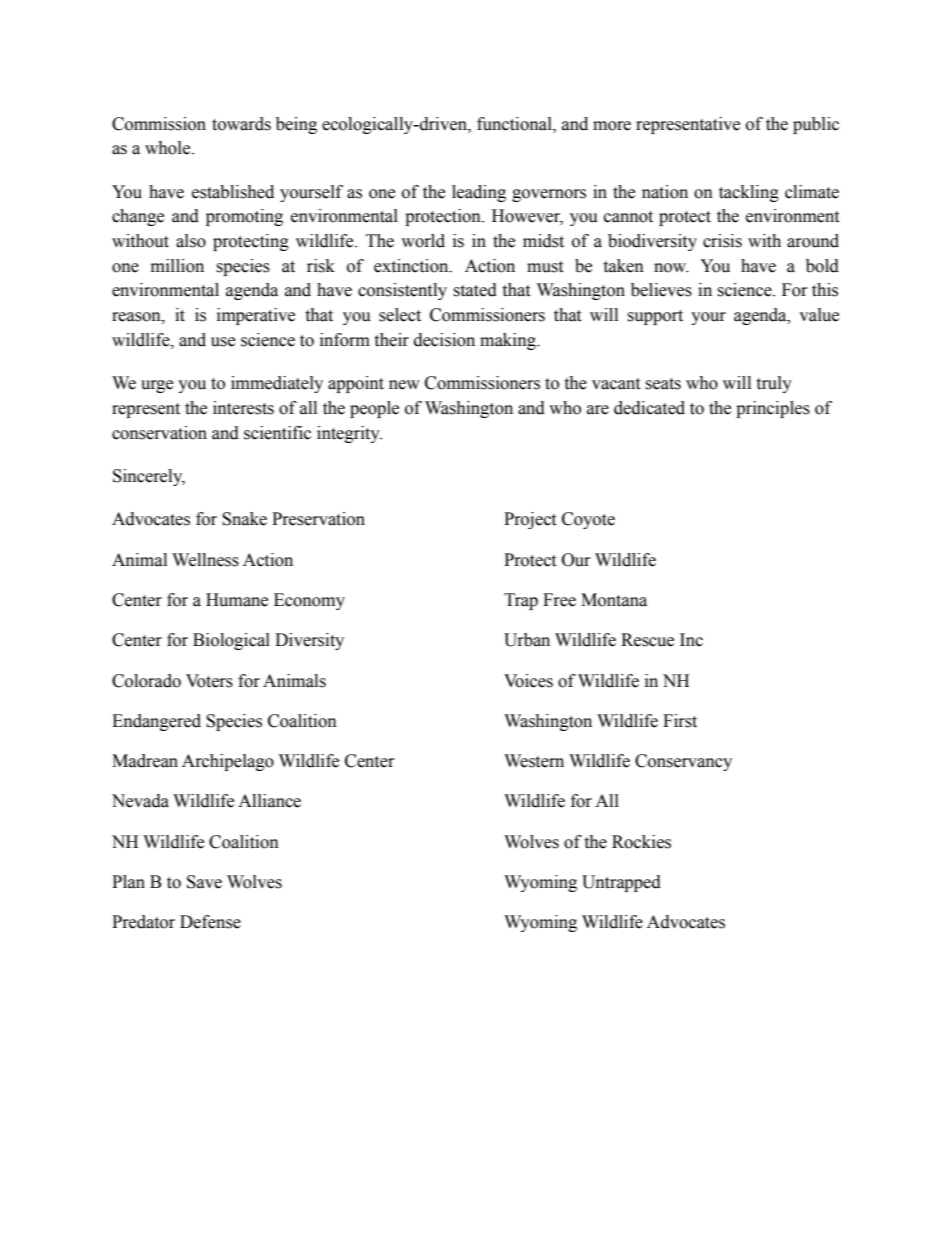  What do you see at coordinates (515, 124) in the page?
I see `functional` at bounding box center [515, 124].
